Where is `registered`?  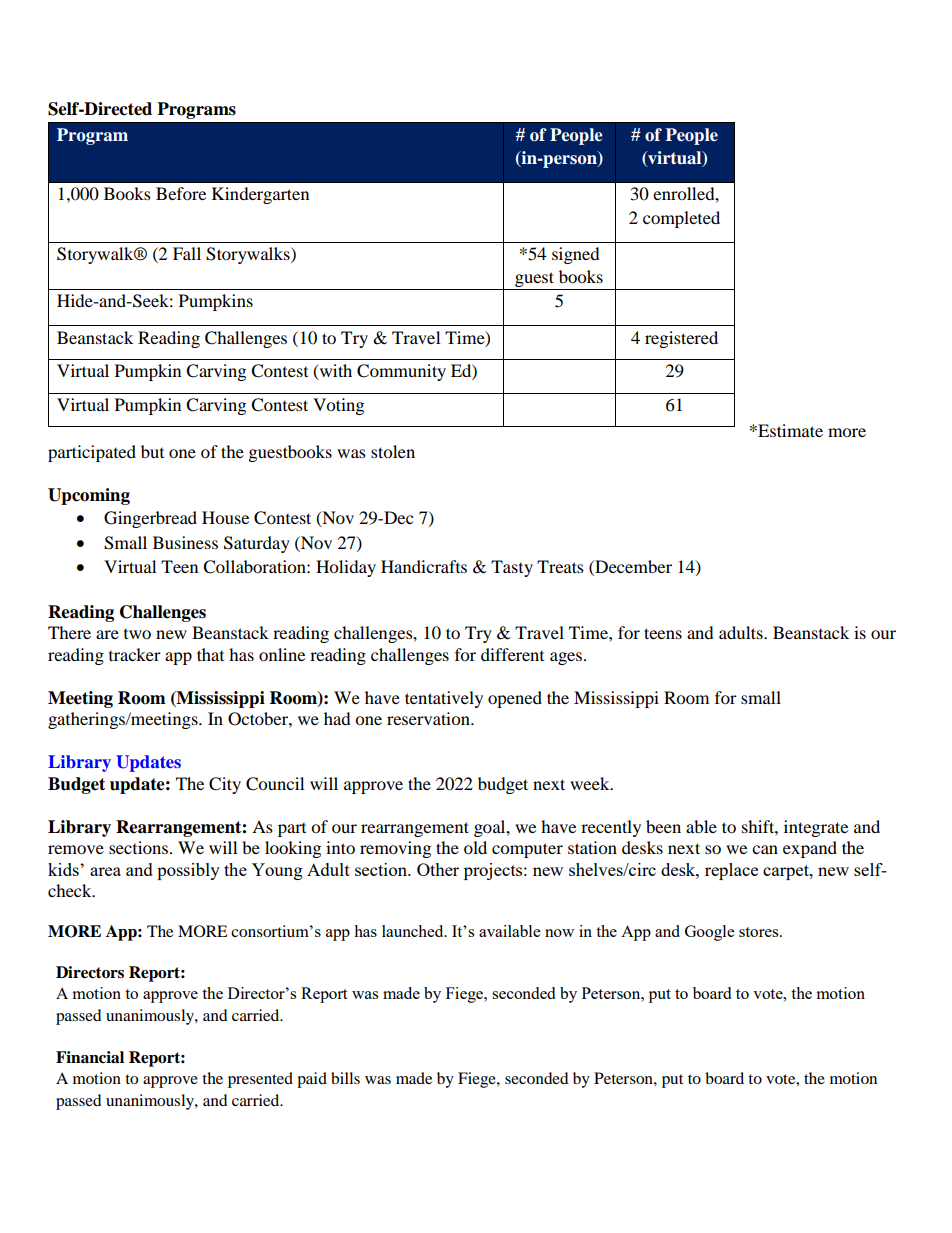 registered is located at coordinates (681, 339).
